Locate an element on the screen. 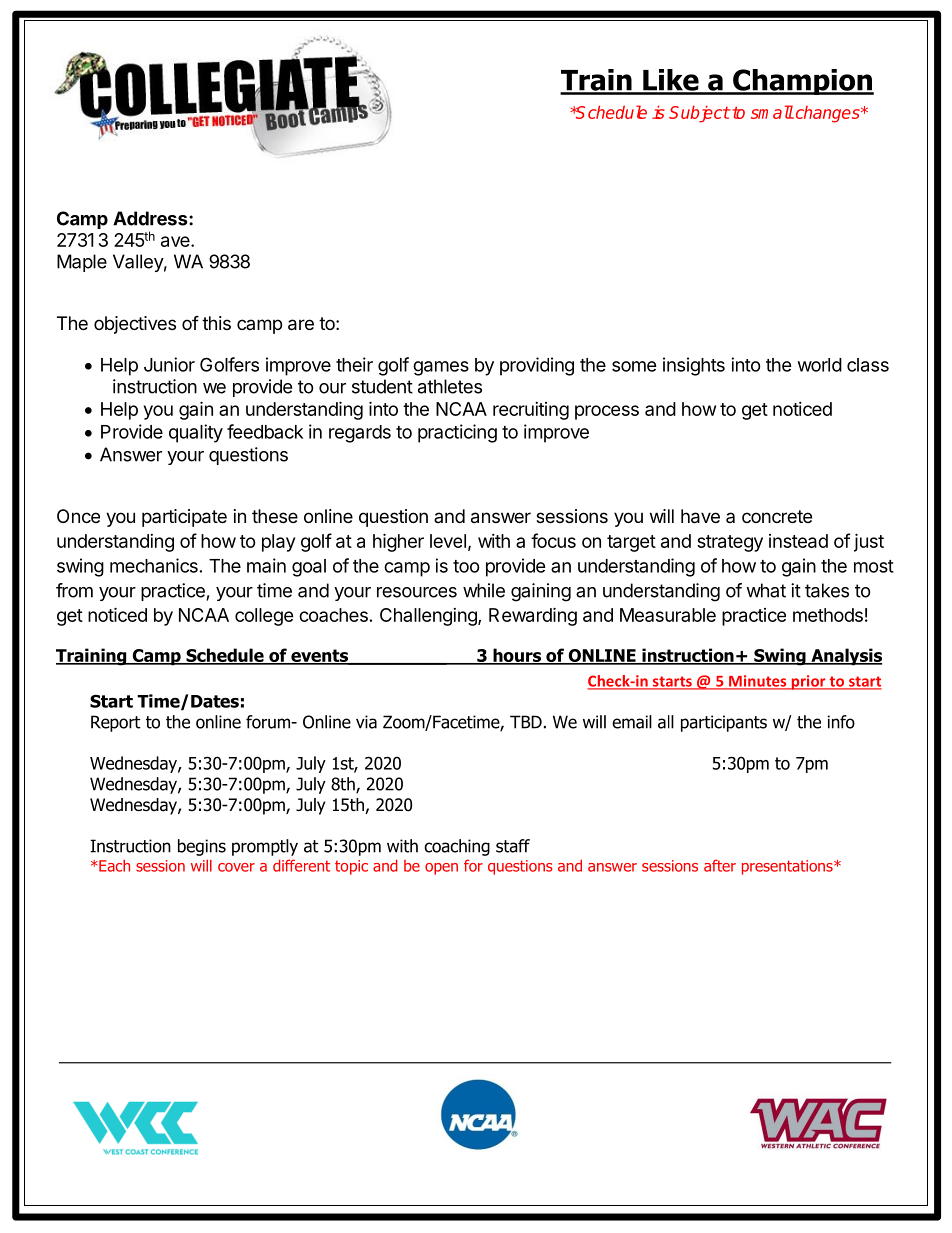 This screenshot has width=952, height=1233. Subject is located at coordinates (699, 114).
